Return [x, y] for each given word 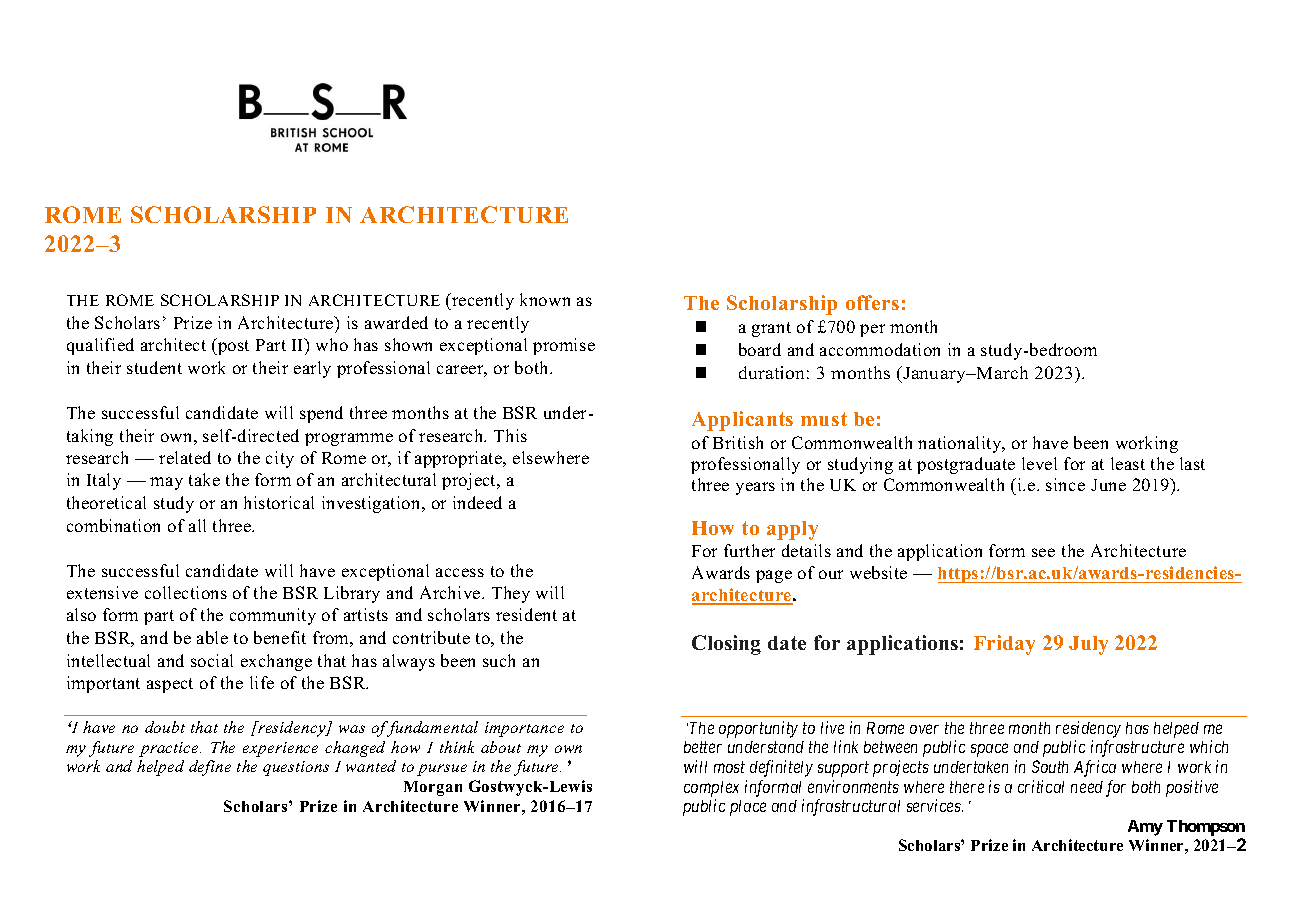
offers [872, 302]
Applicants [742, 421]
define [210, 768]
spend [321, 414]
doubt [165, 727]
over [924, 729]
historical [279, 502]
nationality [961, 444]
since [1065, 484]
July [1088, 645]
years [755, 488]
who [332, 344]
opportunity [758, 729]
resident [526, 614]
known [545, 299]
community [273, 616]
